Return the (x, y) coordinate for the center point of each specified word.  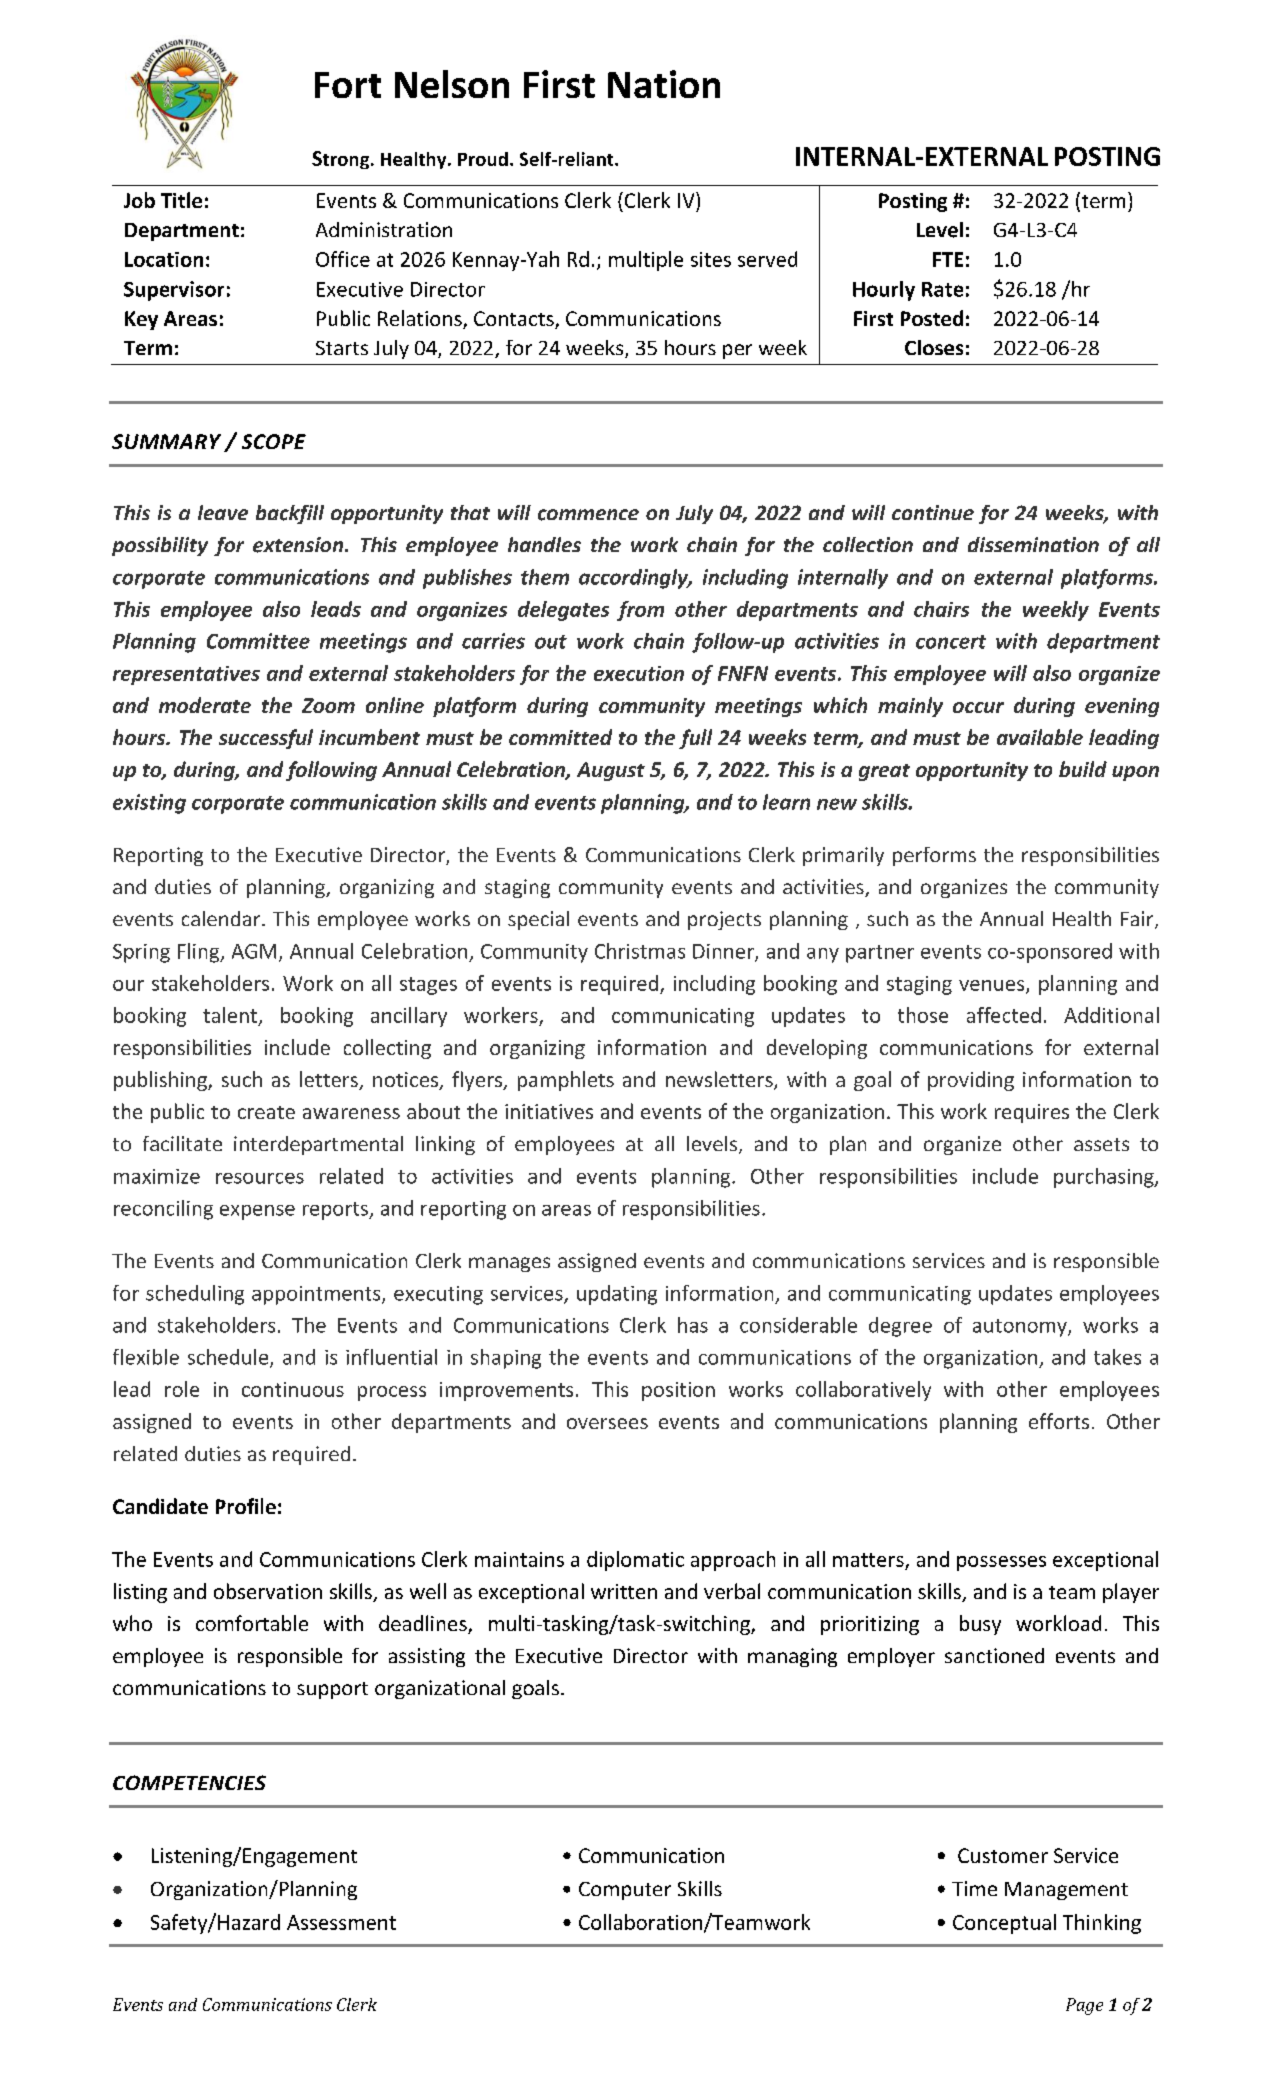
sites (711, 259)
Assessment (341, 1922)
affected (1004, 1015)
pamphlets (566, 1081)
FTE (948, 259)
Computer (625, 1891)
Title (181, 200)
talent (231, 1016)
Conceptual (1004, 1924)
